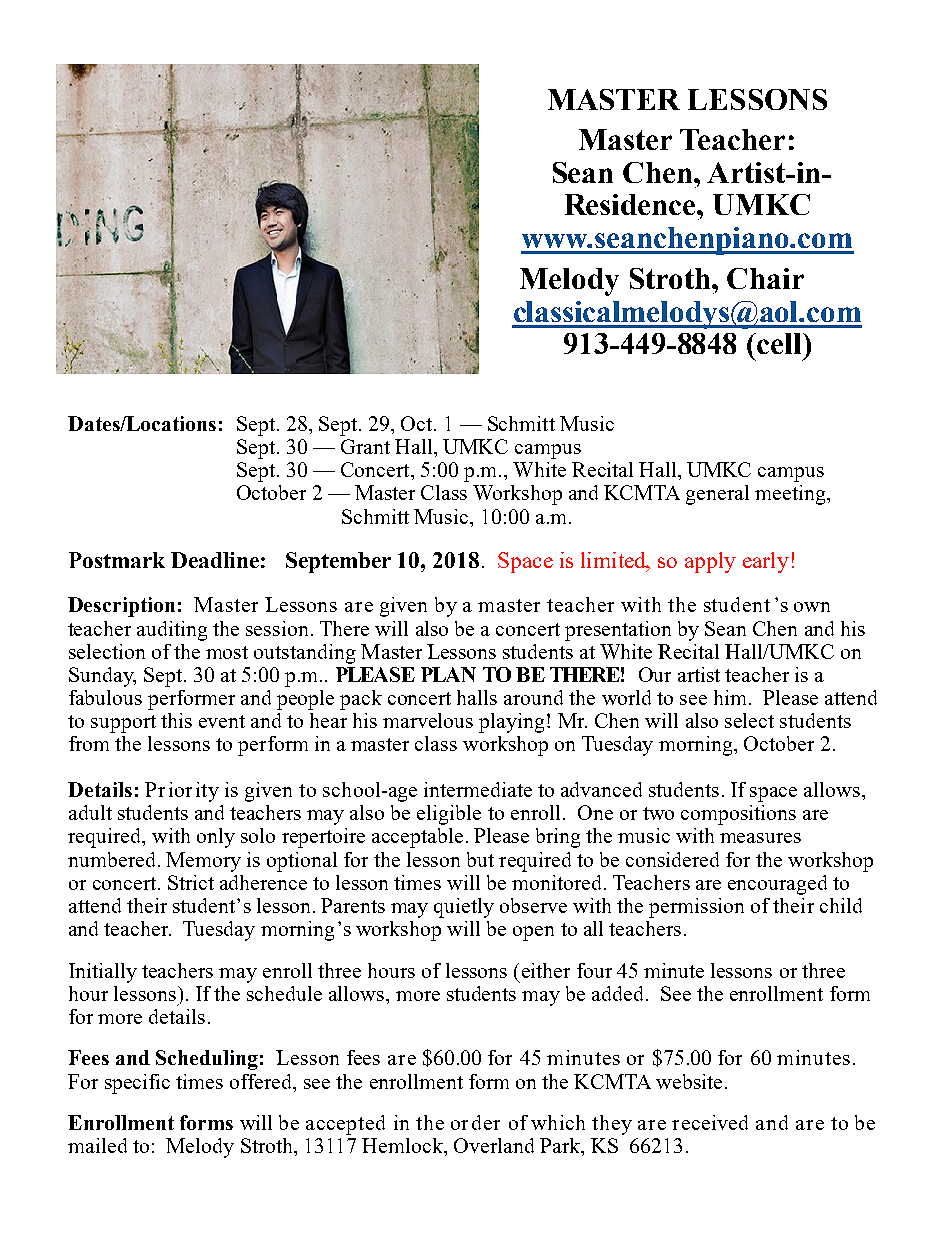  Describe the element at coordinates (428, 720) in the page. I see `marvelous` at that location.
